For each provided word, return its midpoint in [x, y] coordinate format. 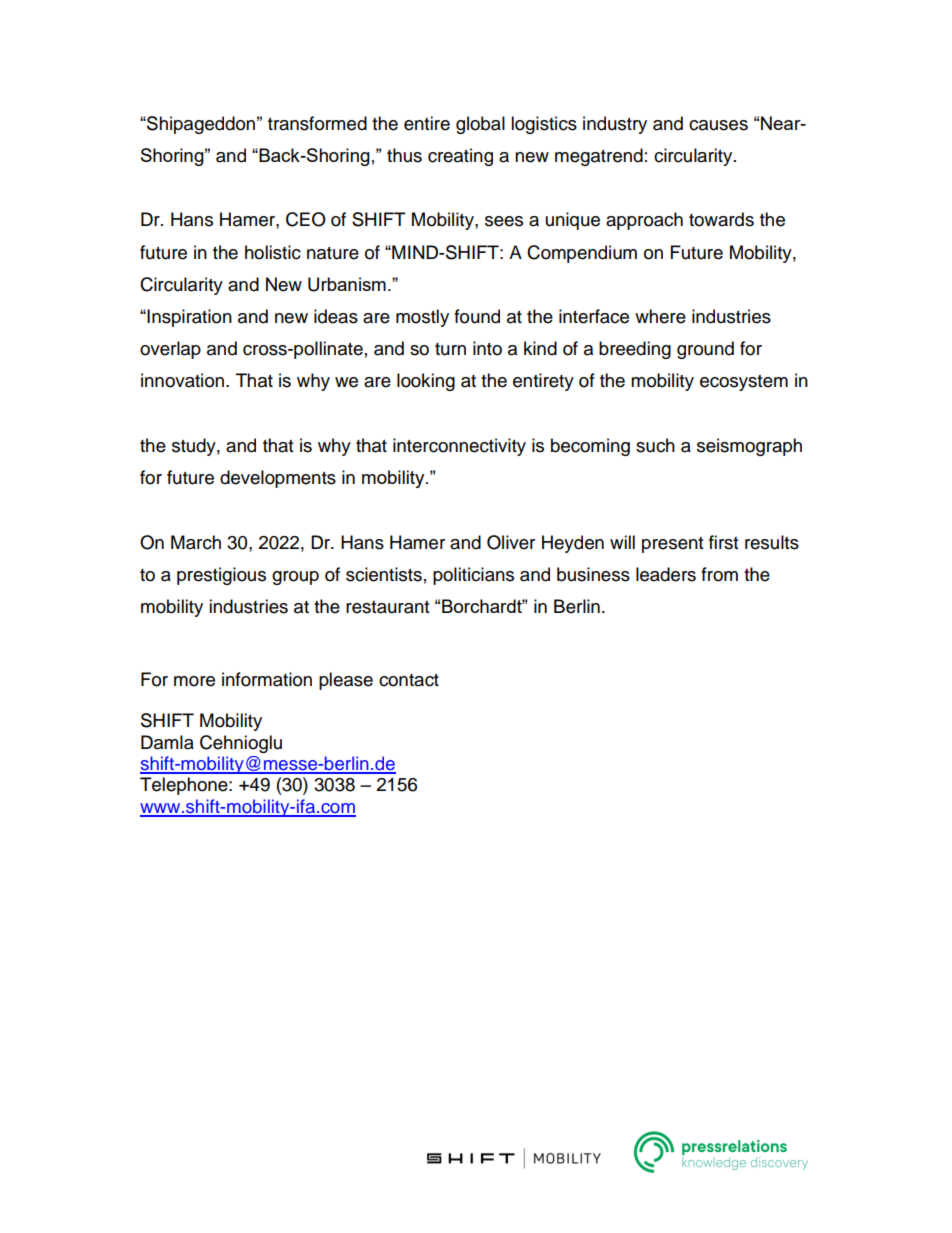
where [660, 316]
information [267, 679]
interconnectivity [459, 447]
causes [718, 125]
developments [278, 479]
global [480, 125]
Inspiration [188, 318]
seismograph [749, 447]
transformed [317, 123]
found [477, 316]
